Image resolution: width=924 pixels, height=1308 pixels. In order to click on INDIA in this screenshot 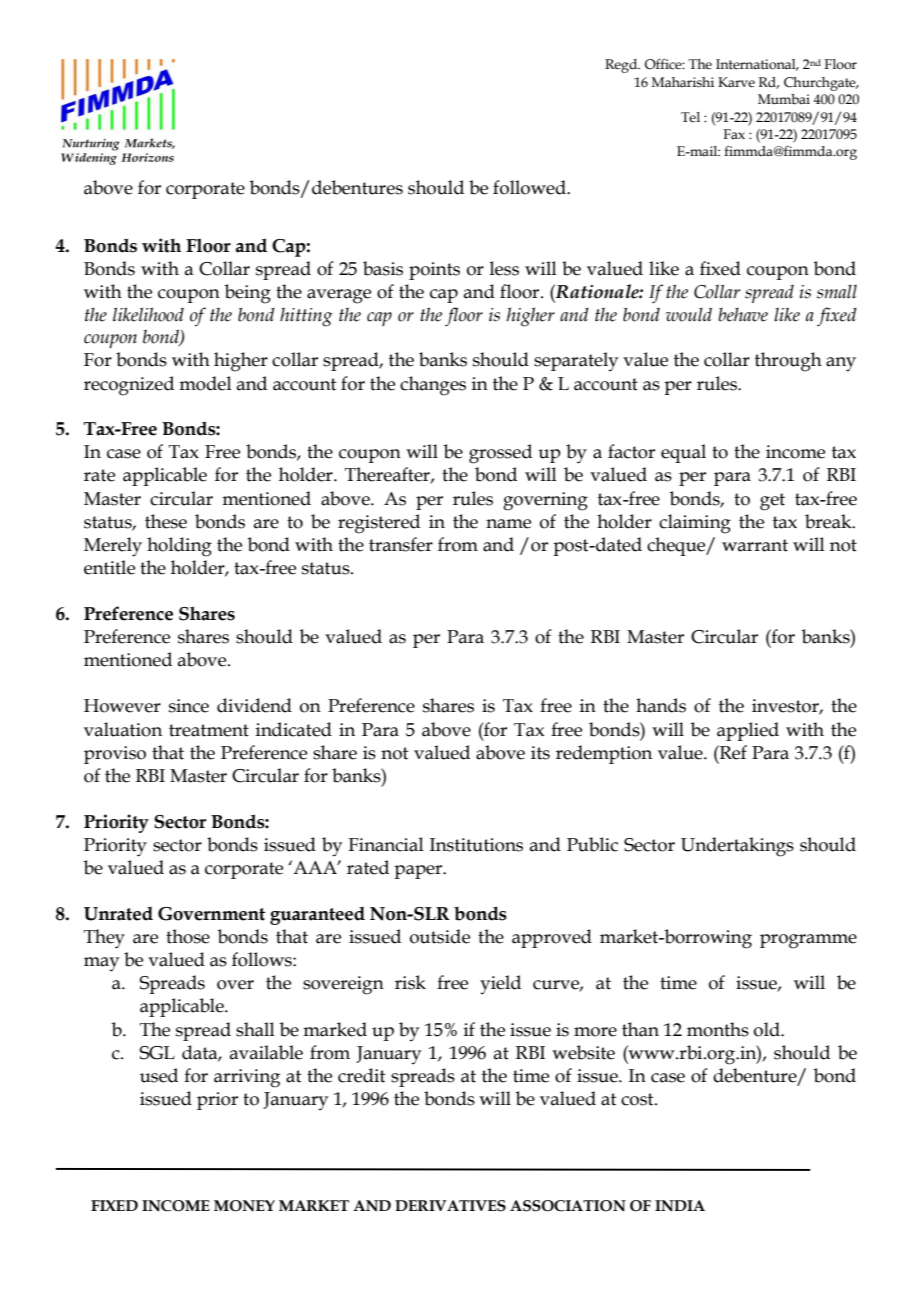, I will do `click(680, 1206)`.
